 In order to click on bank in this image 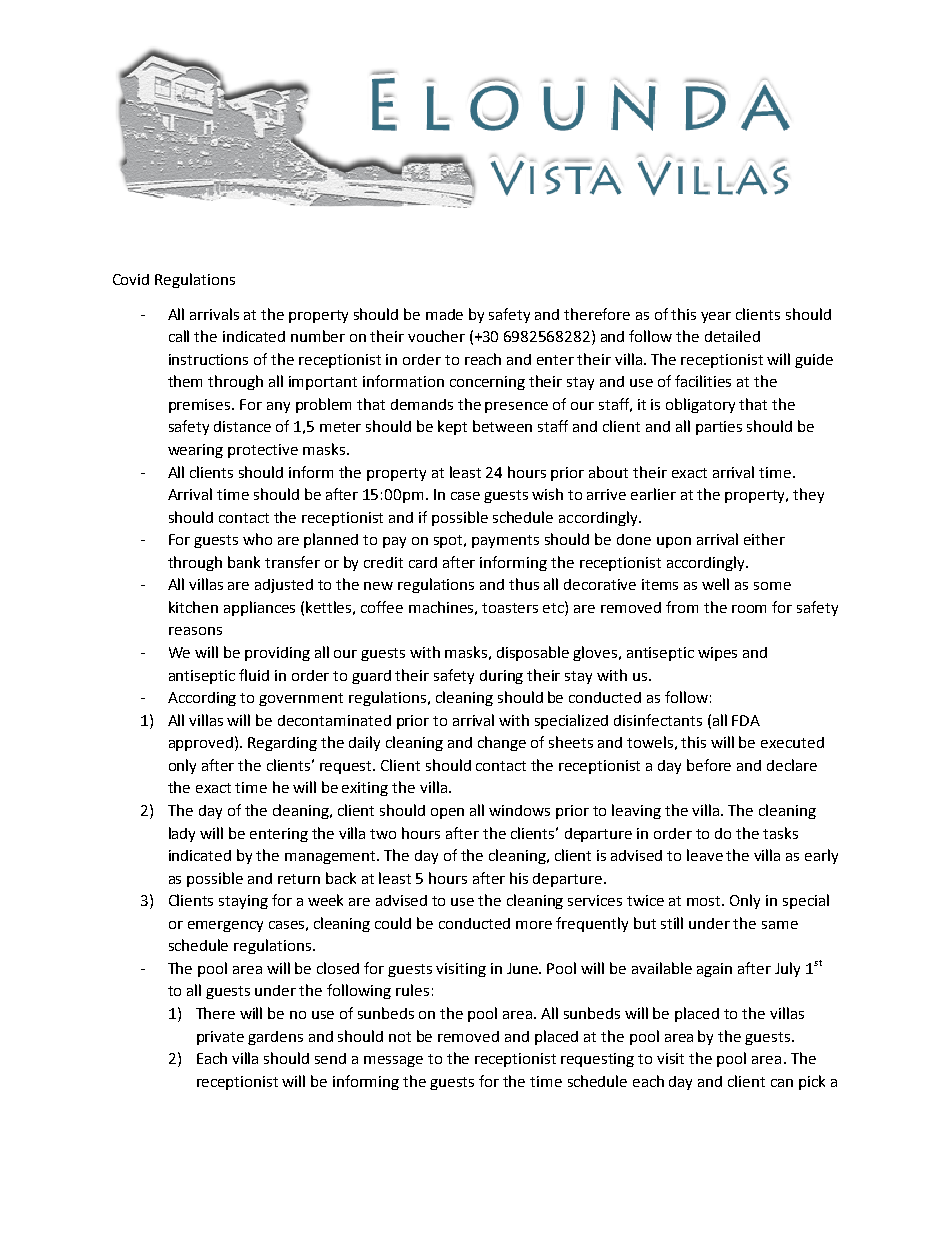, I will do `click(244, 562)`.
